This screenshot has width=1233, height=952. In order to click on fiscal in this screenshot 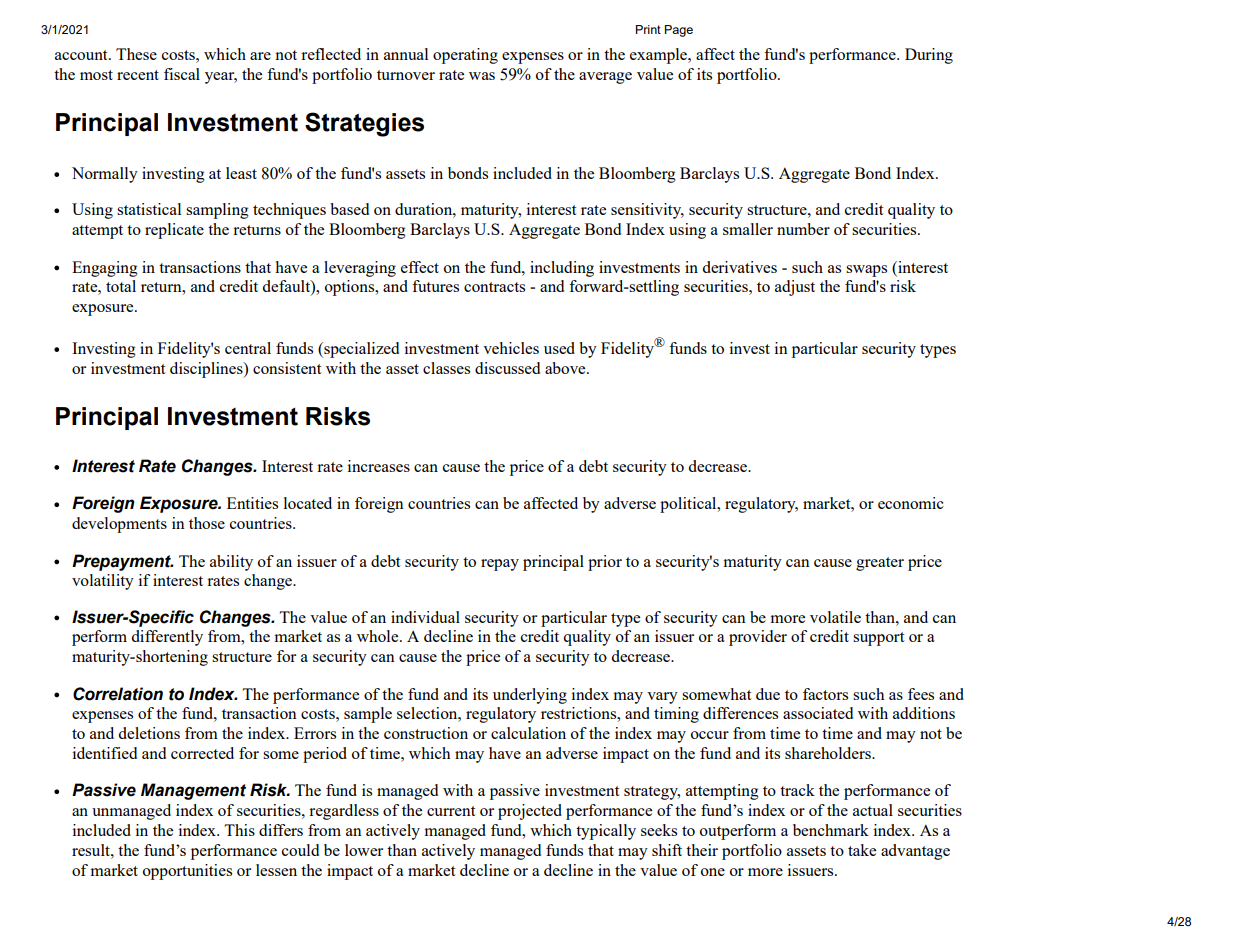, I will do `click(182, 74)`.
